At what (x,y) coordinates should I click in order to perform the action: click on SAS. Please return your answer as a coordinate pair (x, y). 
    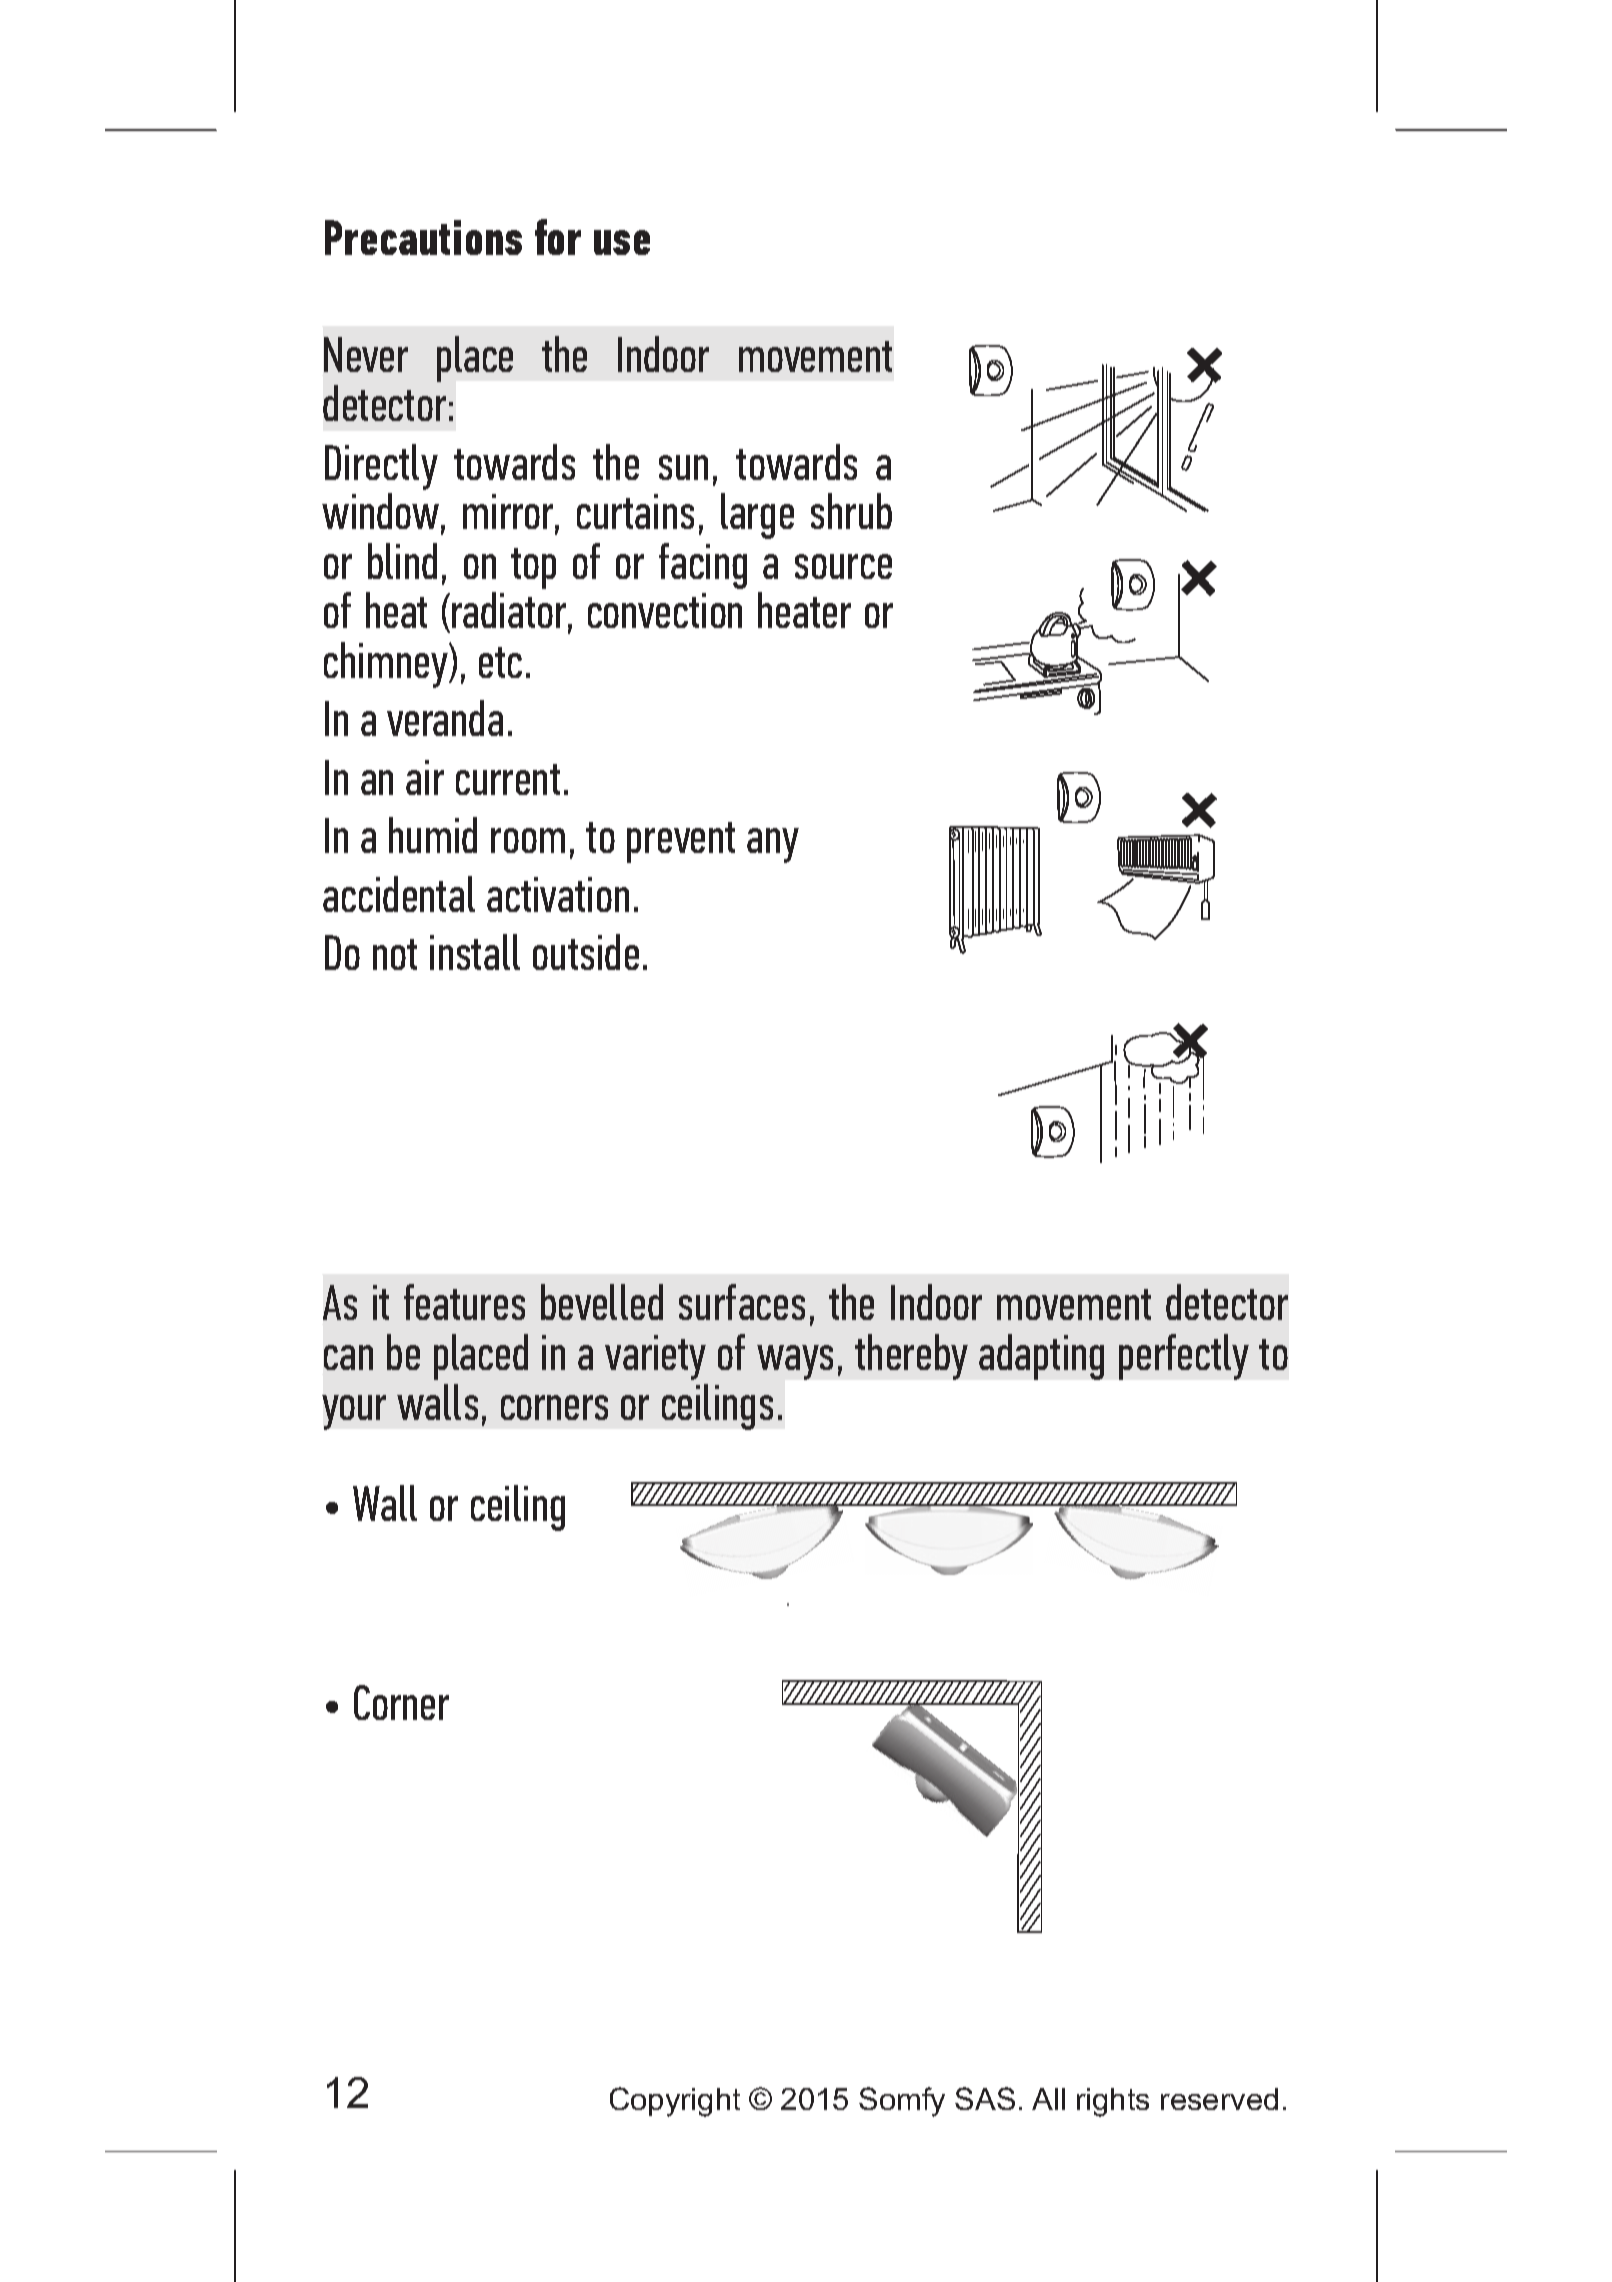
    Looking at the image, I should click on (985, 2098).
